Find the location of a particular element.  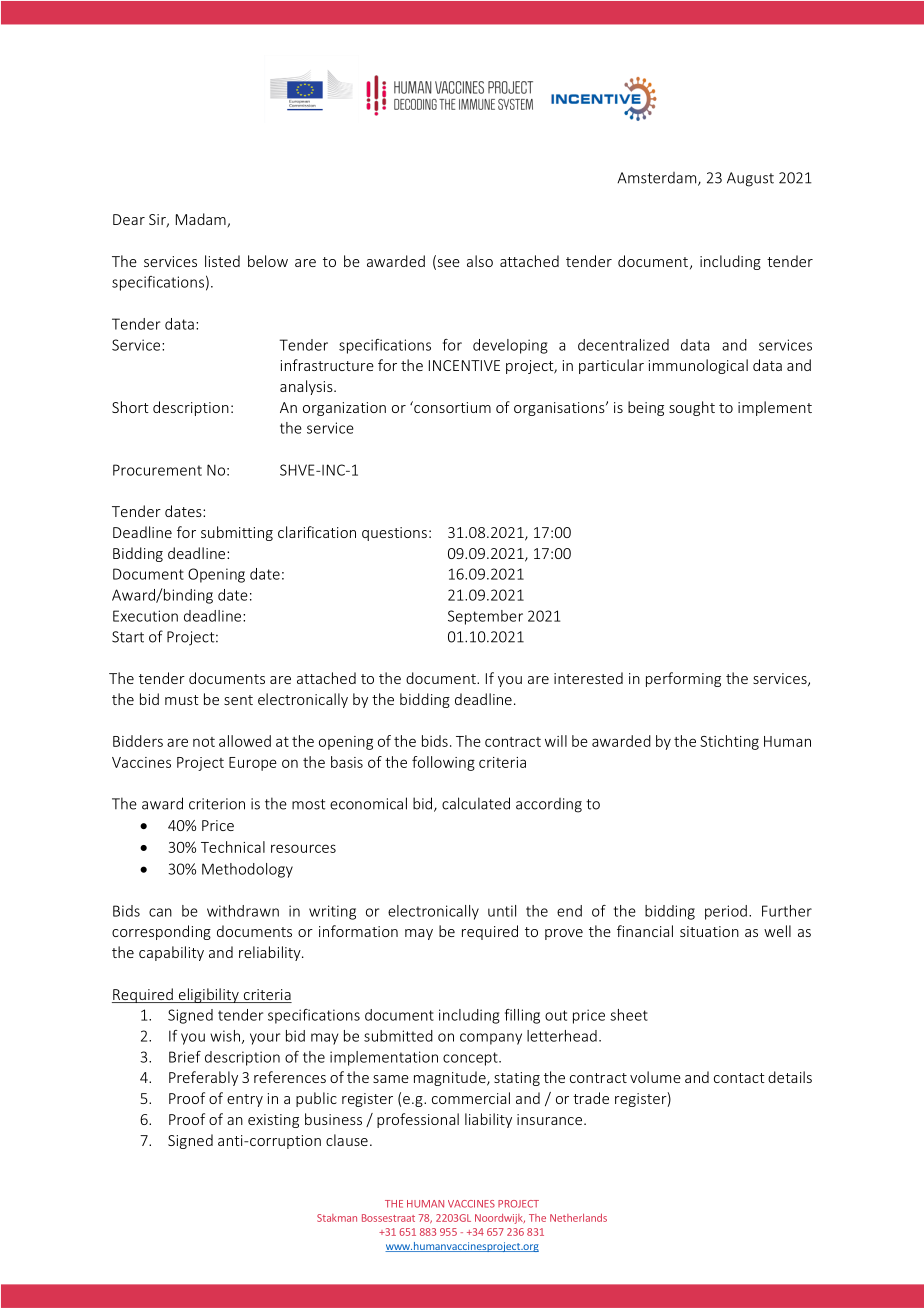

must is located at coordinates (182, 700).
